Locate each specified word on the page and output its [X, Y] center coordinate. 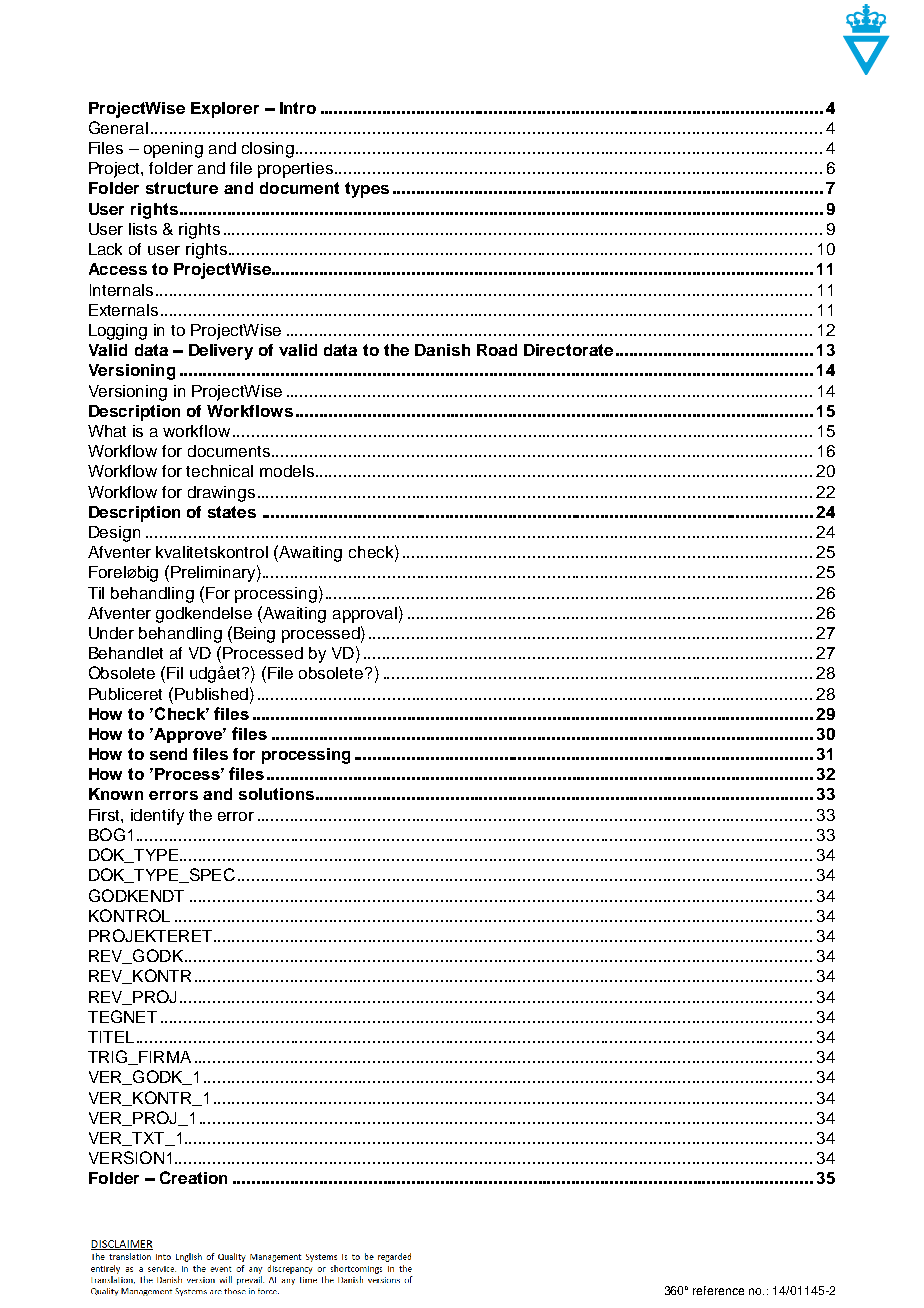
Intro [298, 108]
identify [157, 817]
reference [718, 1290]
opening [173, 150]
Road [497, 350]
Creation [193, 1177]
